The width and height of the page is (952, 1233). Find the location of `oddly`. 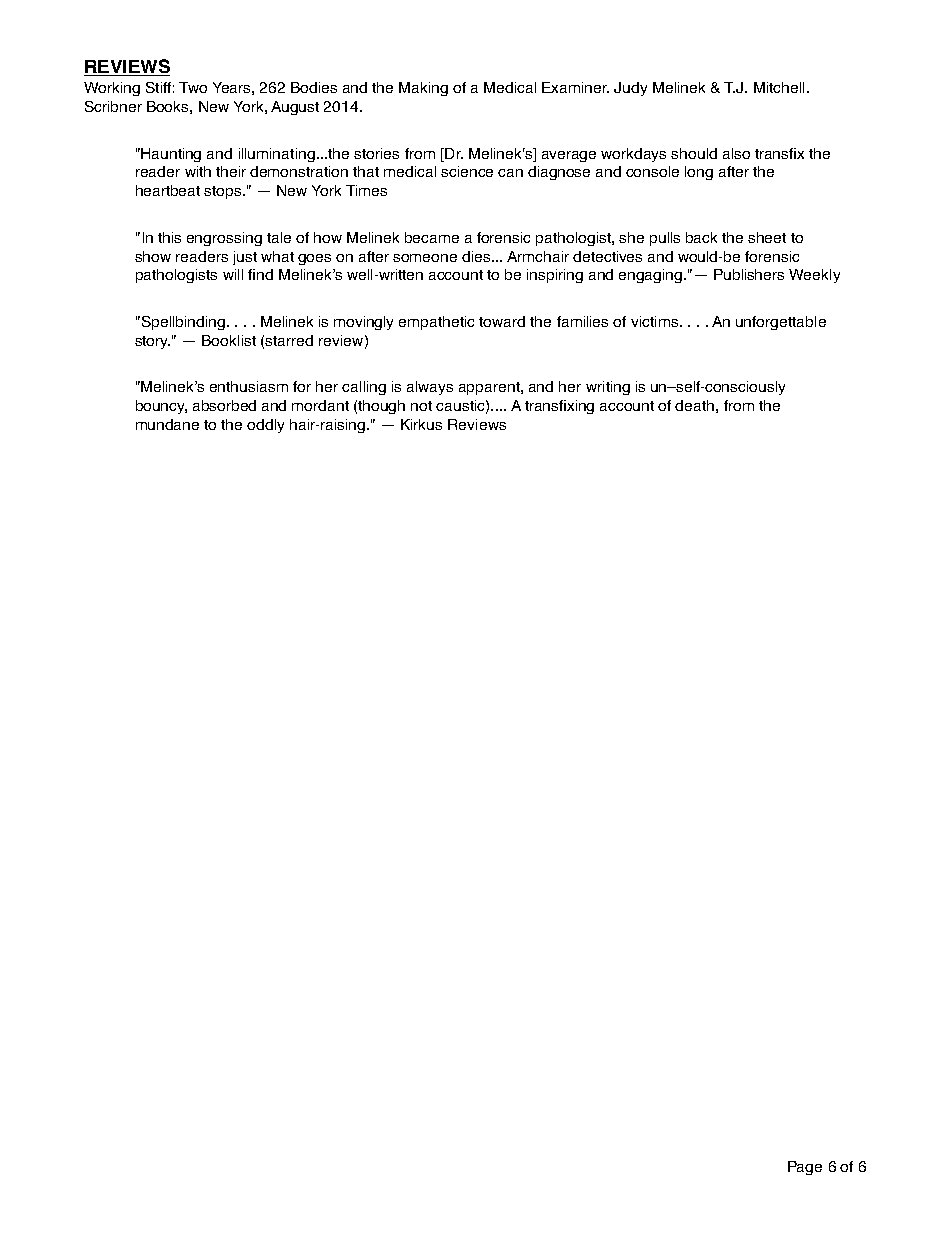

oddly is located at coordinates (265, 426).
